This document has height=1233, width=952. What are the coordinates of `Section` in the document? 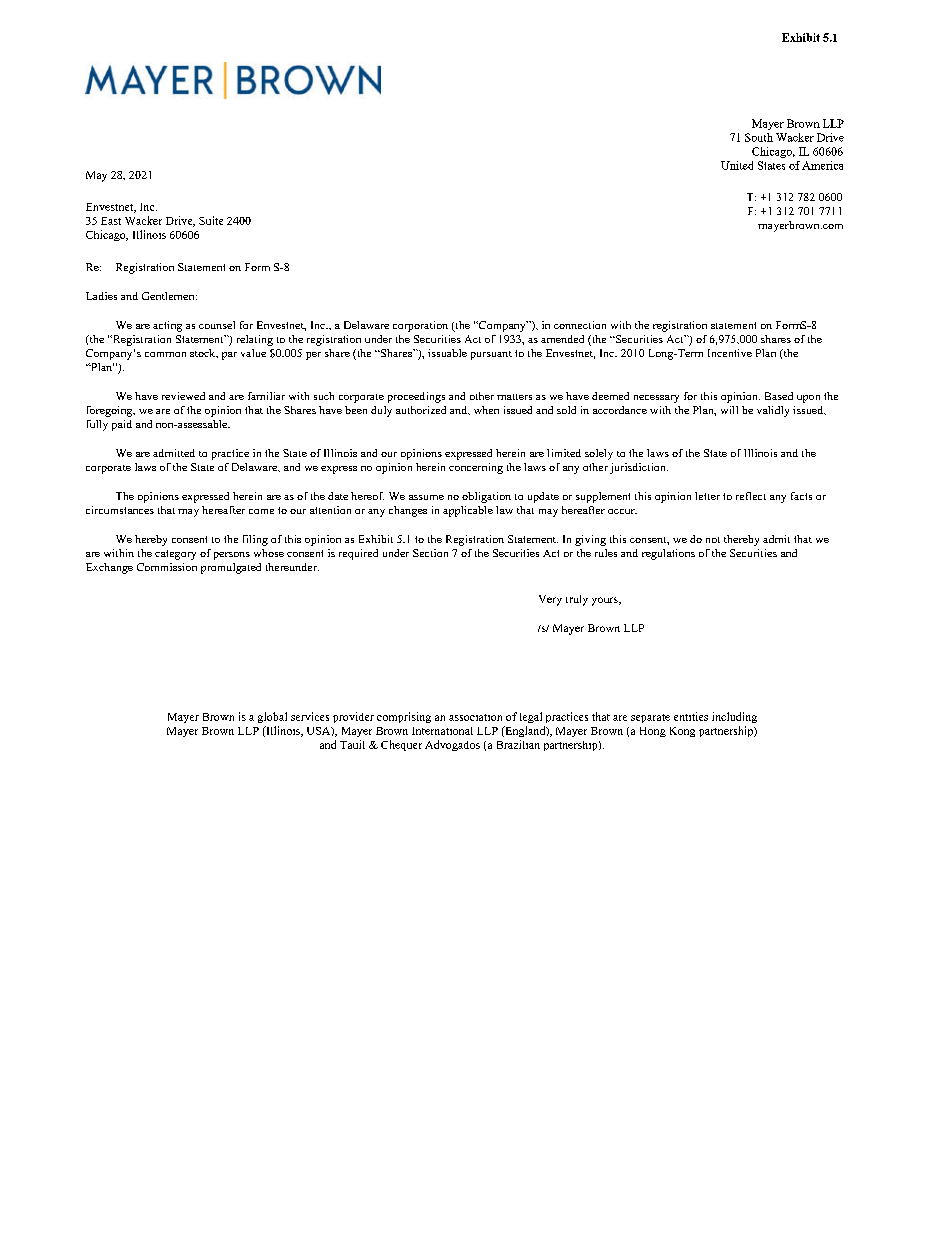 It's located at (430, 553).
